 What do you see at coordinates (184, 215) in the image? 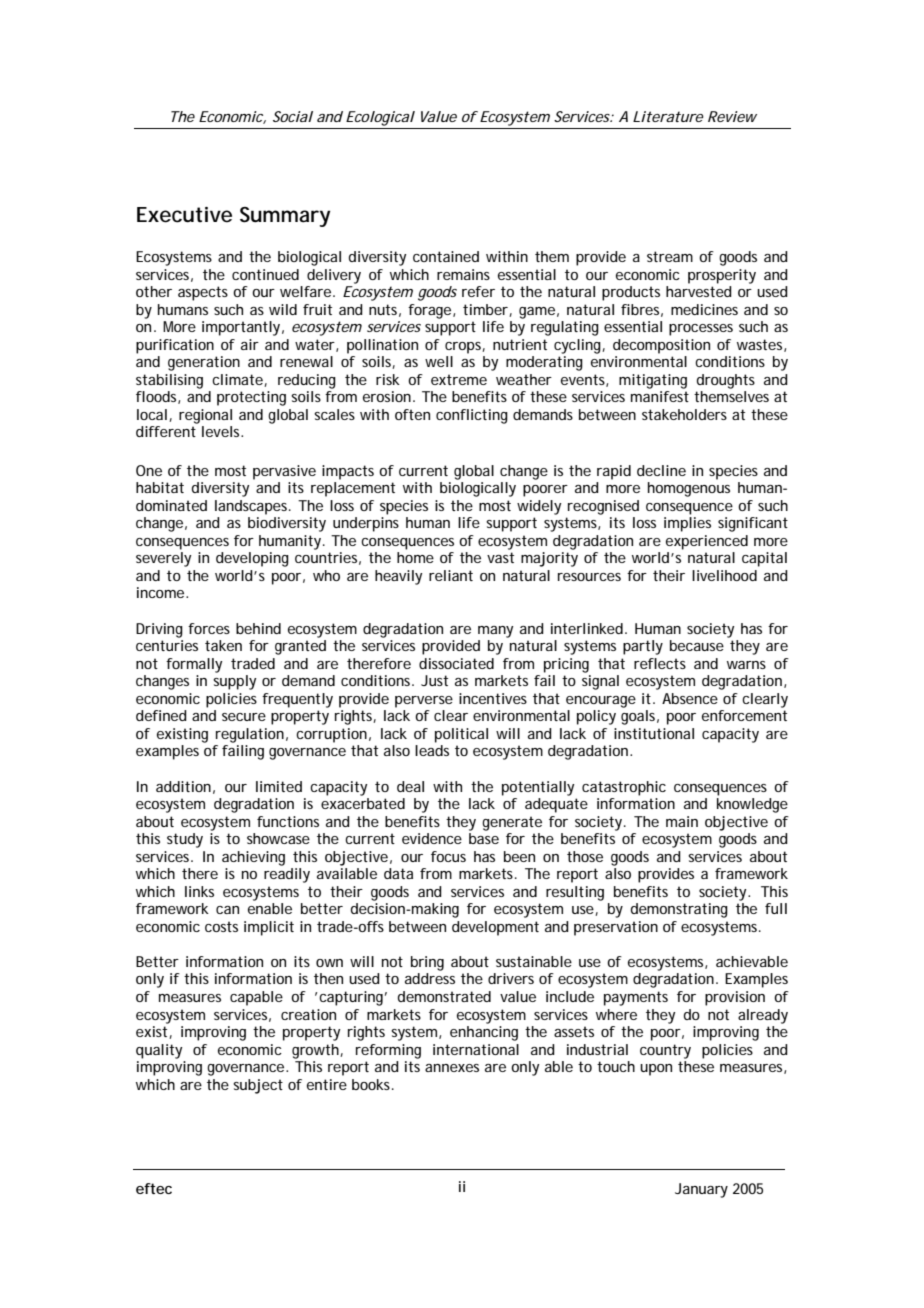
I see `Executive` at bounding box center [184, 215].
